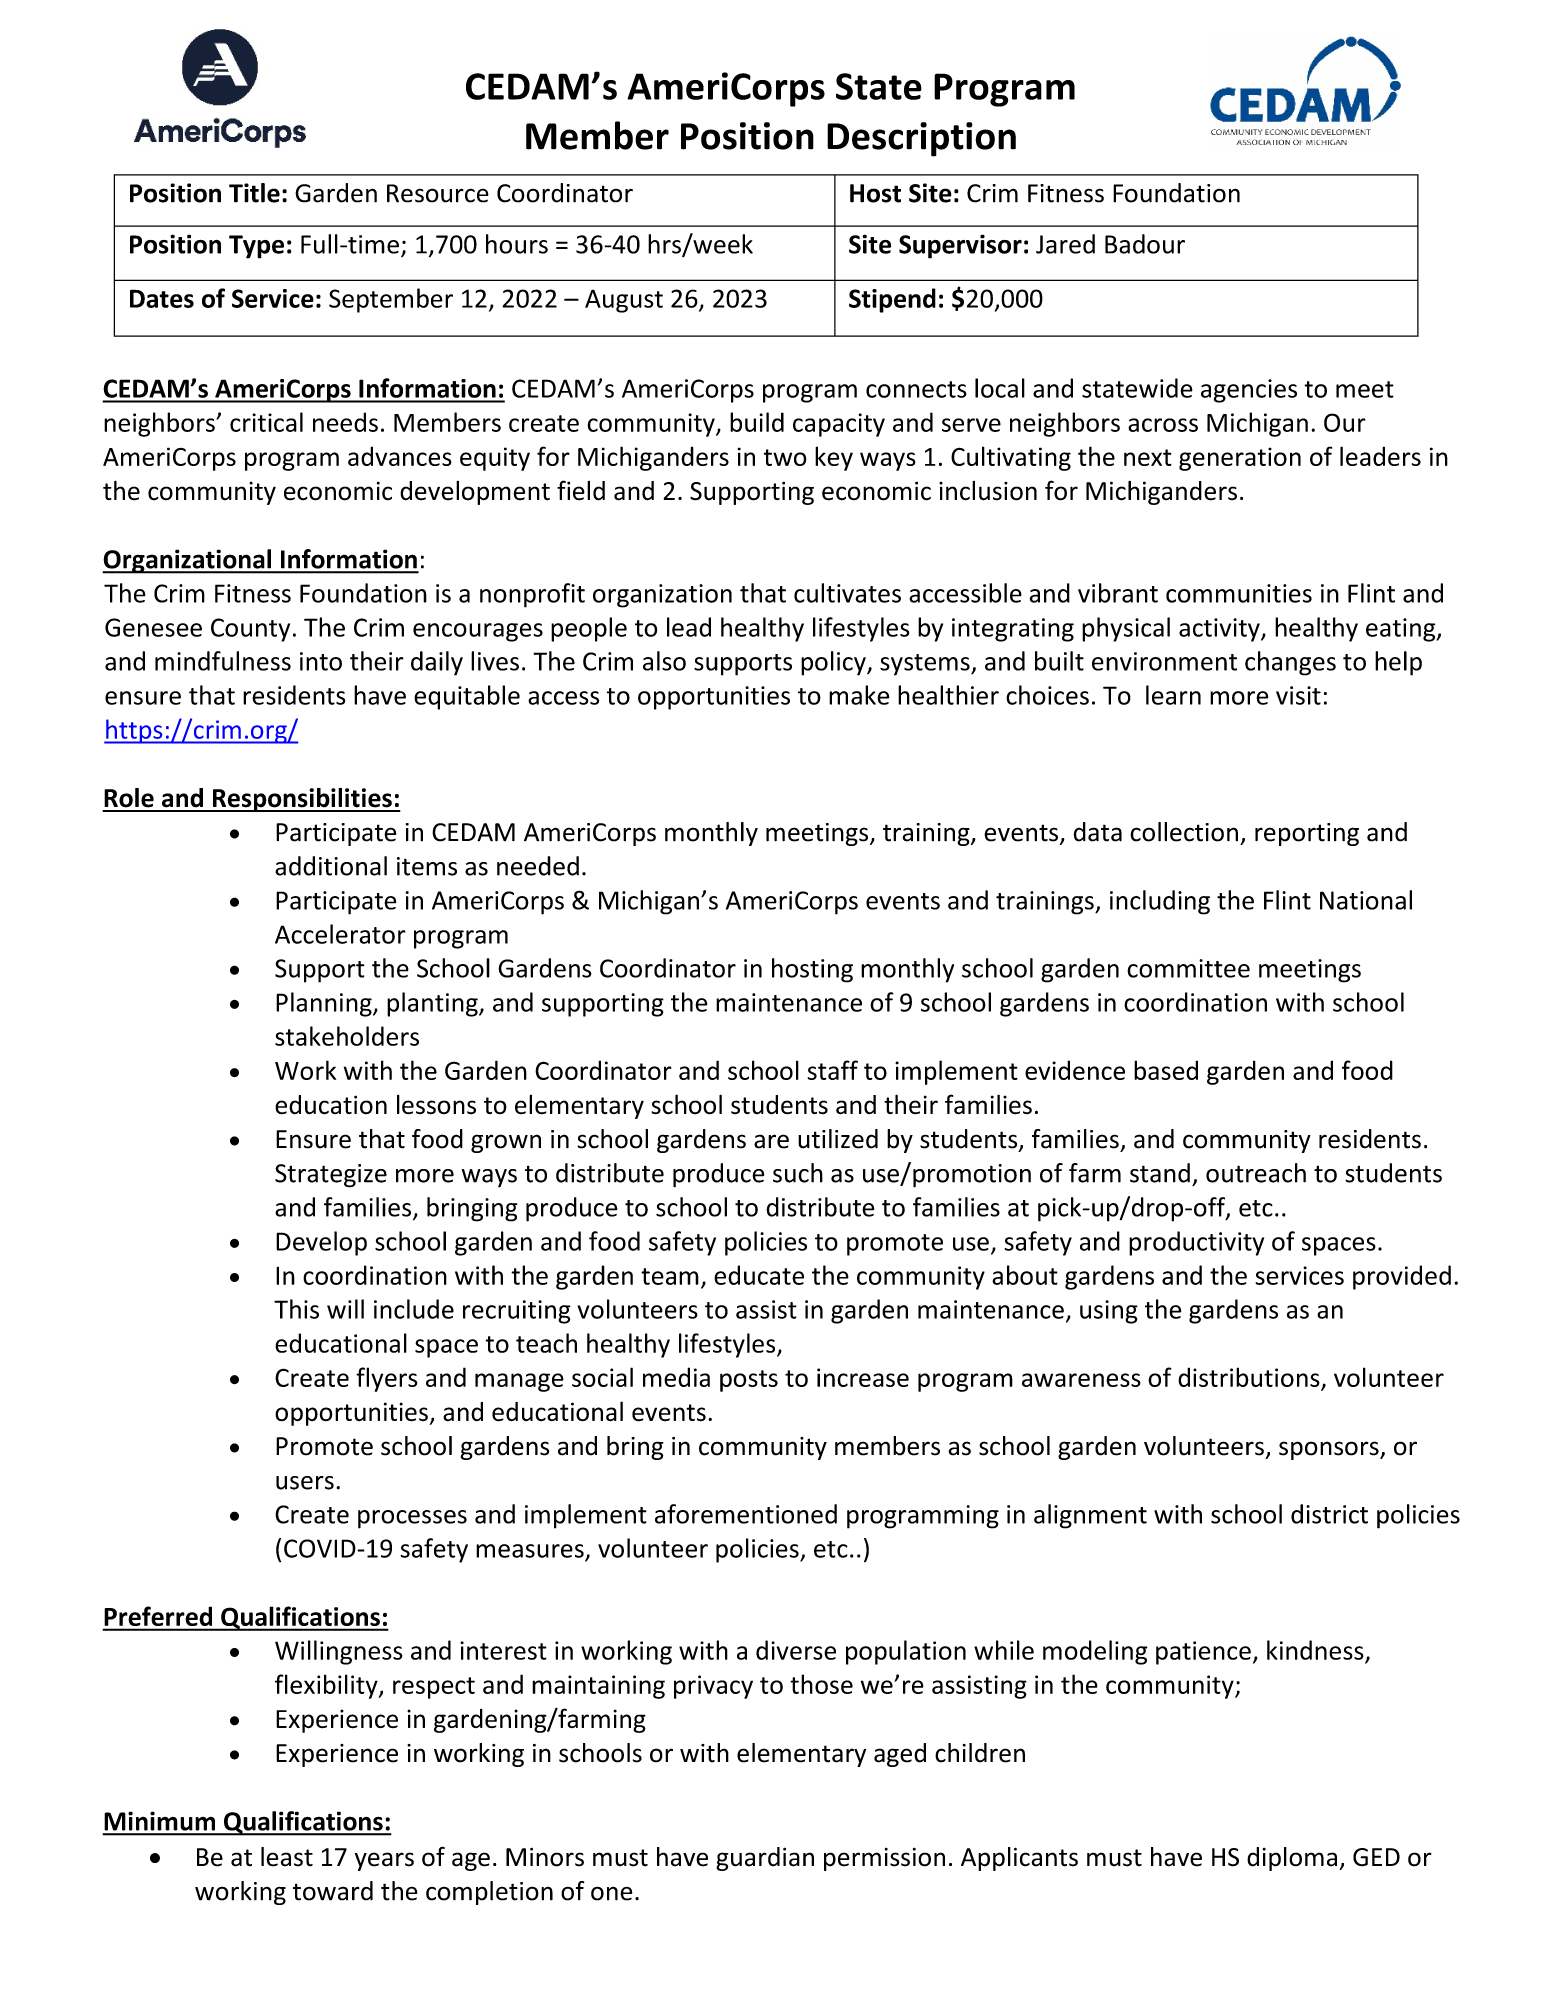 The height and width of the screenshot is (2012, 1555). What do you see at coordinates (765, 1859) in the screenshot?
I see `guardian` at bounding box center [765, 1859].
